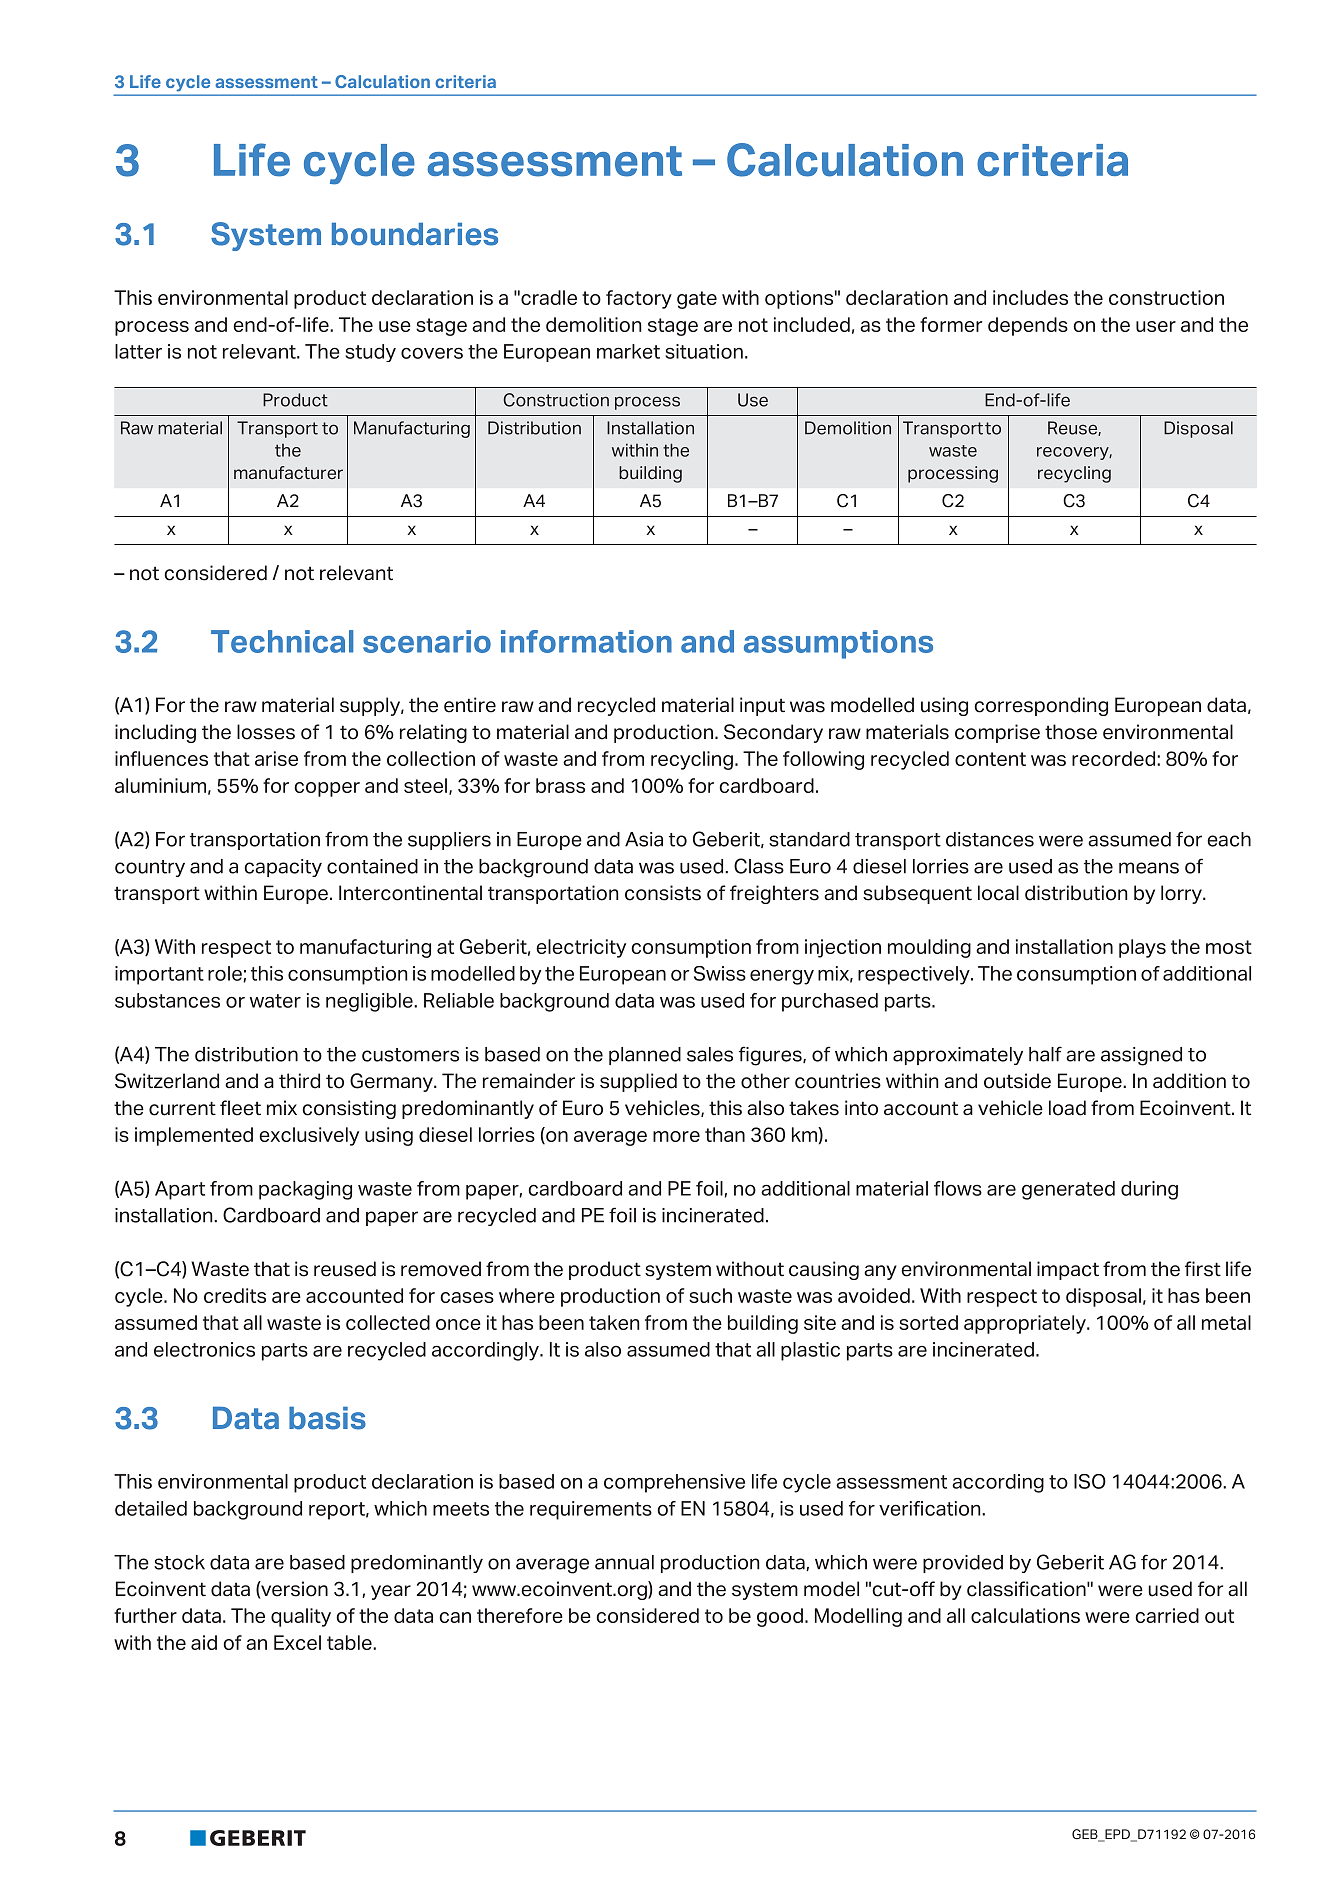 The width and height of the document is (1332, 1884). What do you see at coordinates (204, 1349) in the document?
I see `electronics` at bounding box center [204, 1349].
